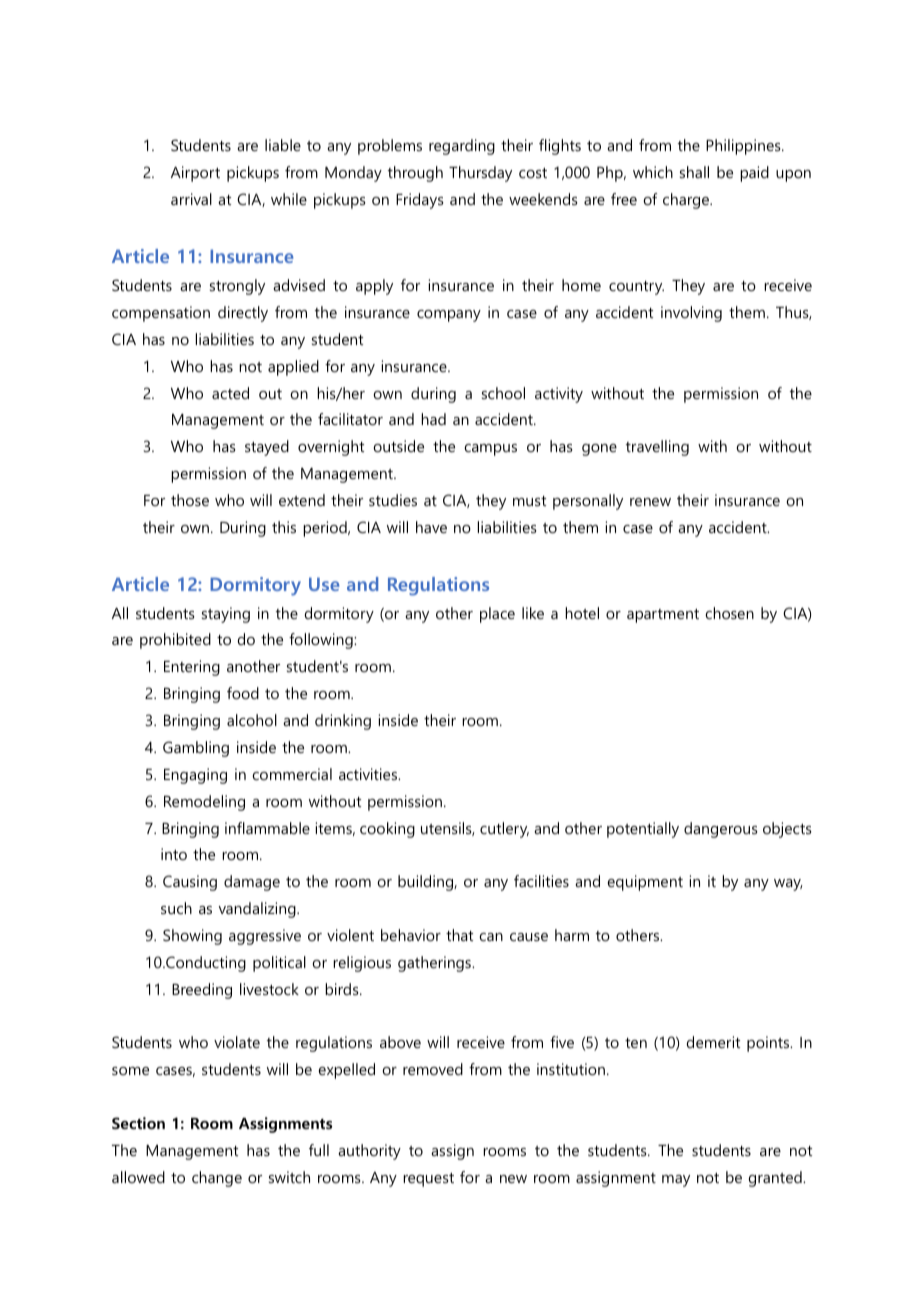 The width and height of the screenshot is (924, 1307). I want to click on those, so click(190, 500).
